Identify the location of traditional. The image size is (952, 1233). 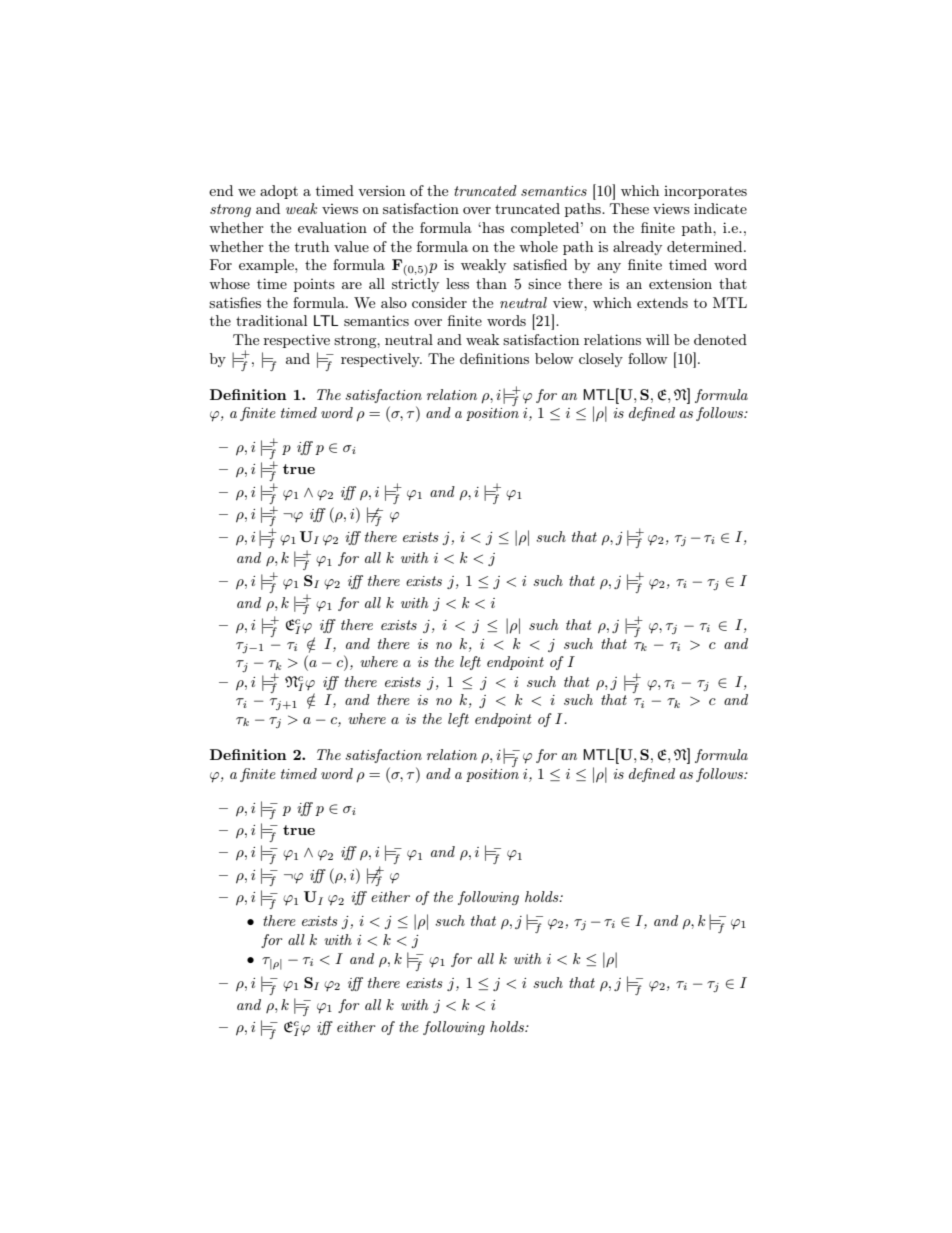
(271, 320).
